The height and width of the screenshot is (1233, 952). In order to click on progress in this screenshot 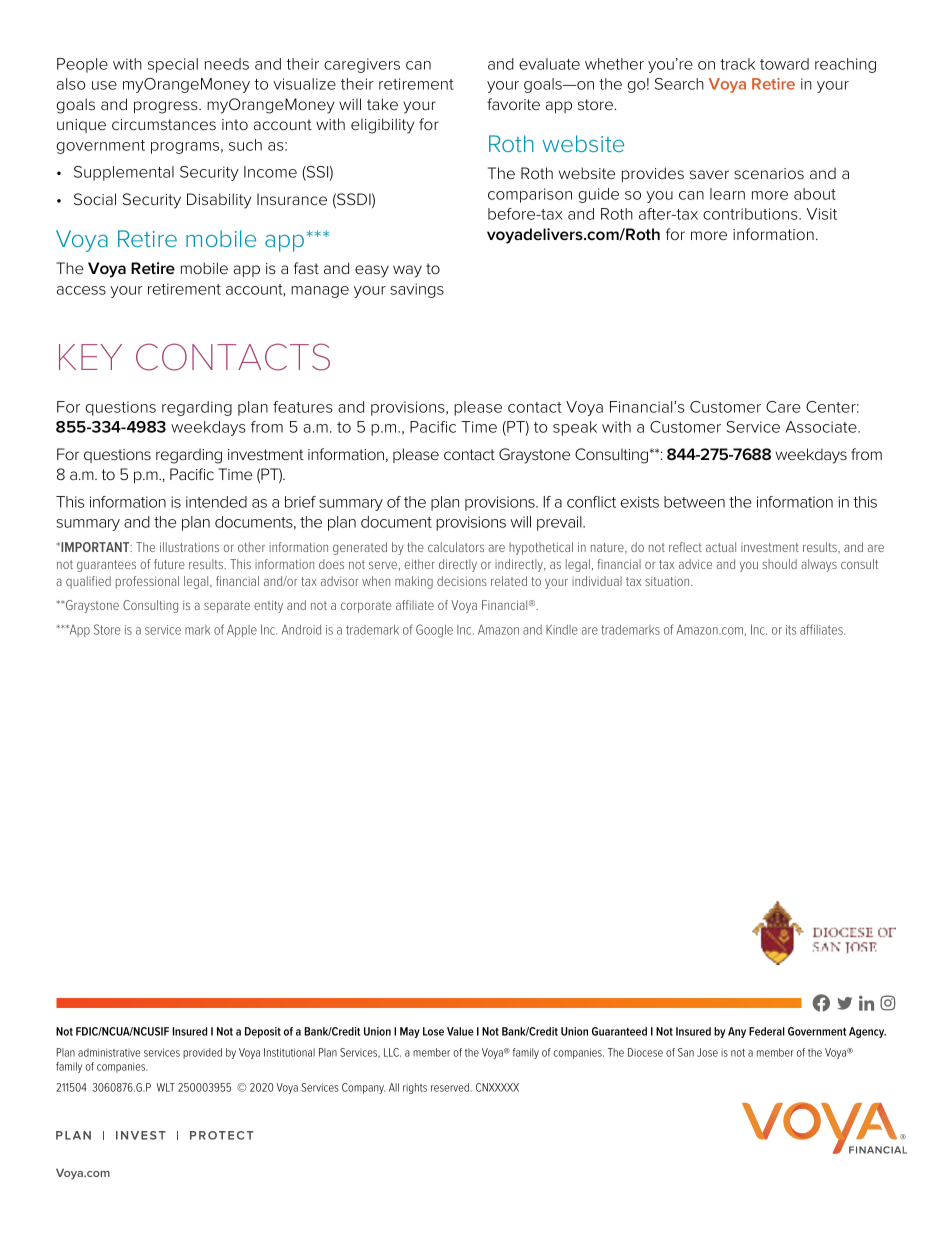, I will do `click(167, 107)`.
